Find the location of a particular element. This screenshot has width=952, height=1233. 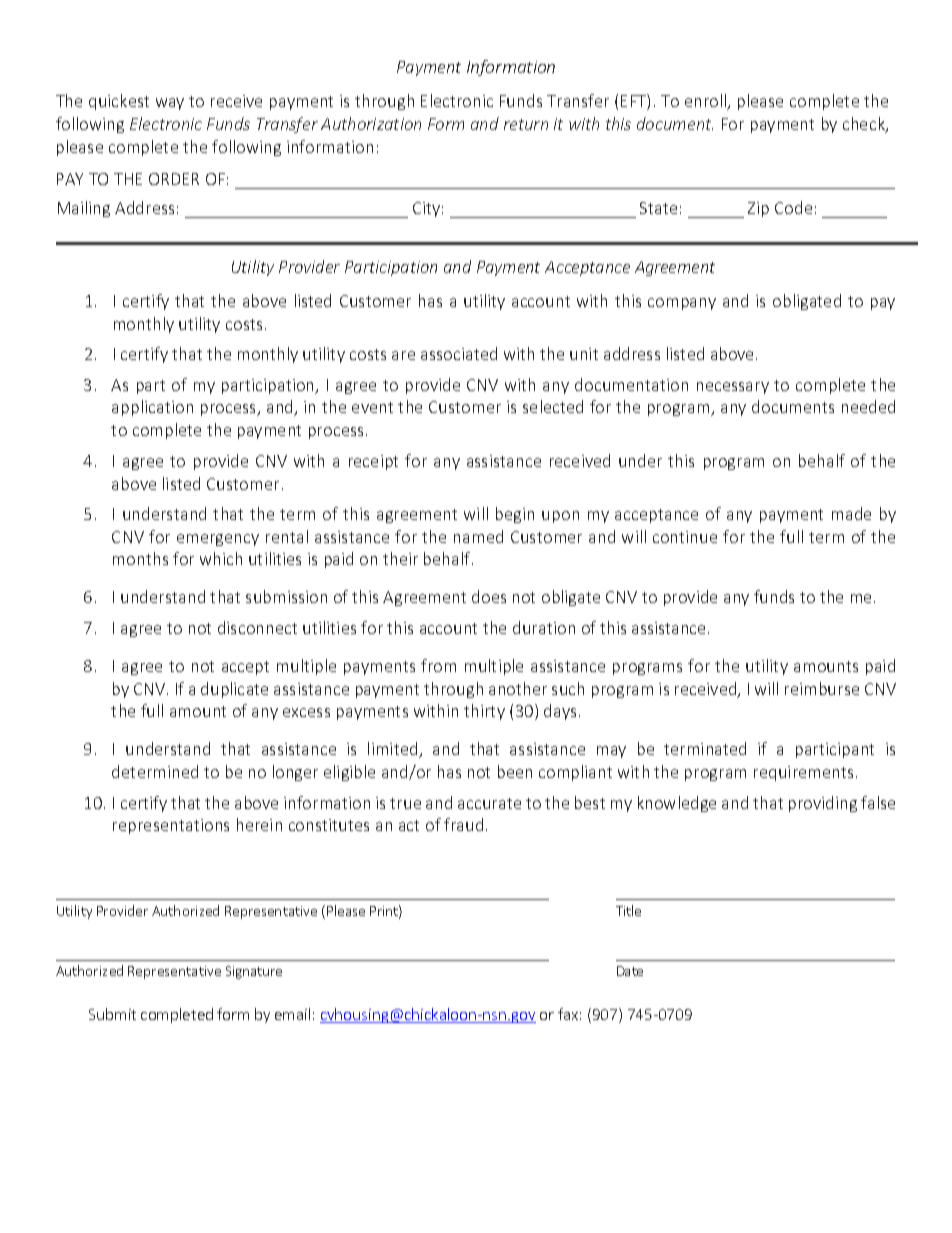

made is located at coordinates (851, 513).
